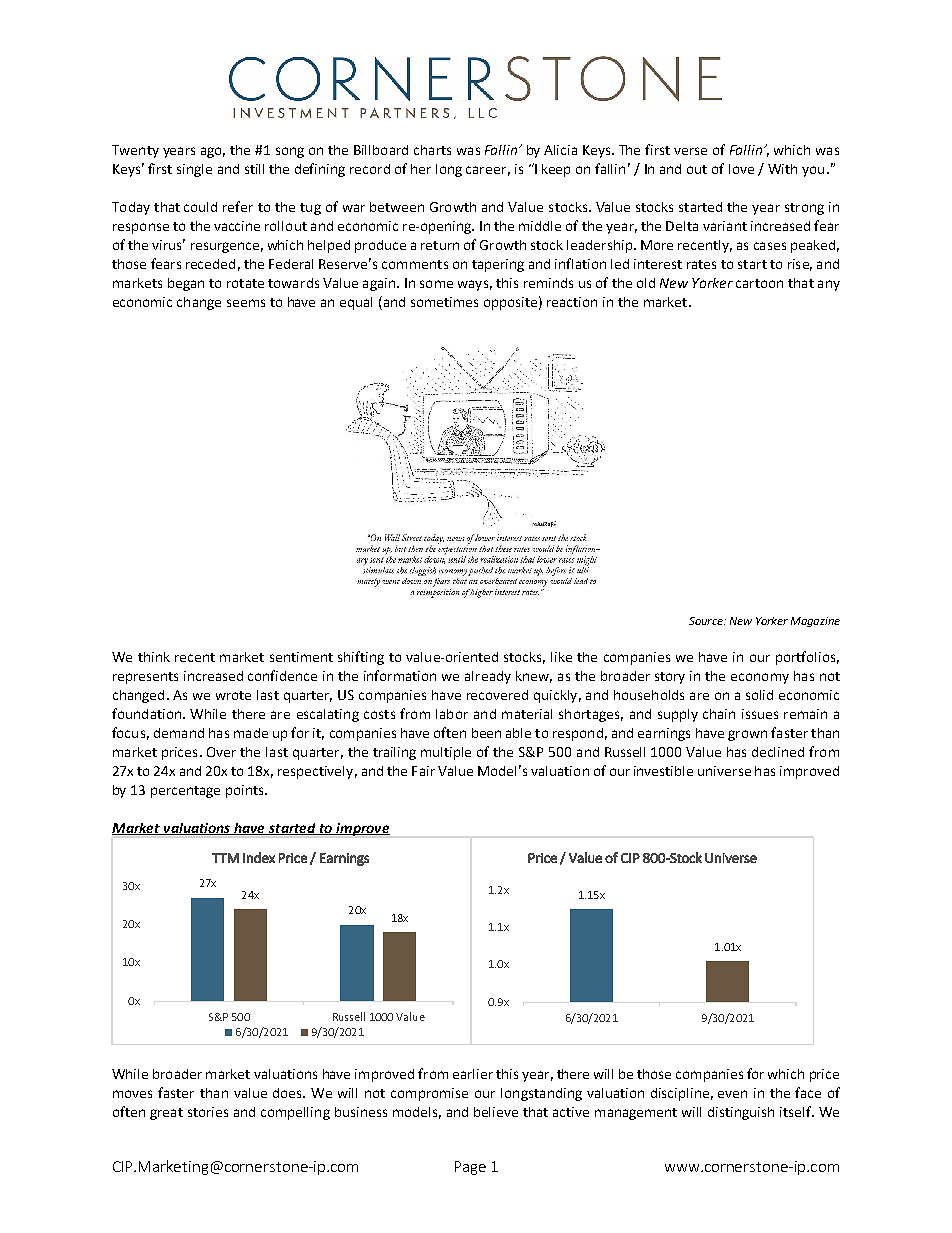  What do you see at coordinates (154, 657) in the page?
I see `think` at bounding box center [154, 657].
